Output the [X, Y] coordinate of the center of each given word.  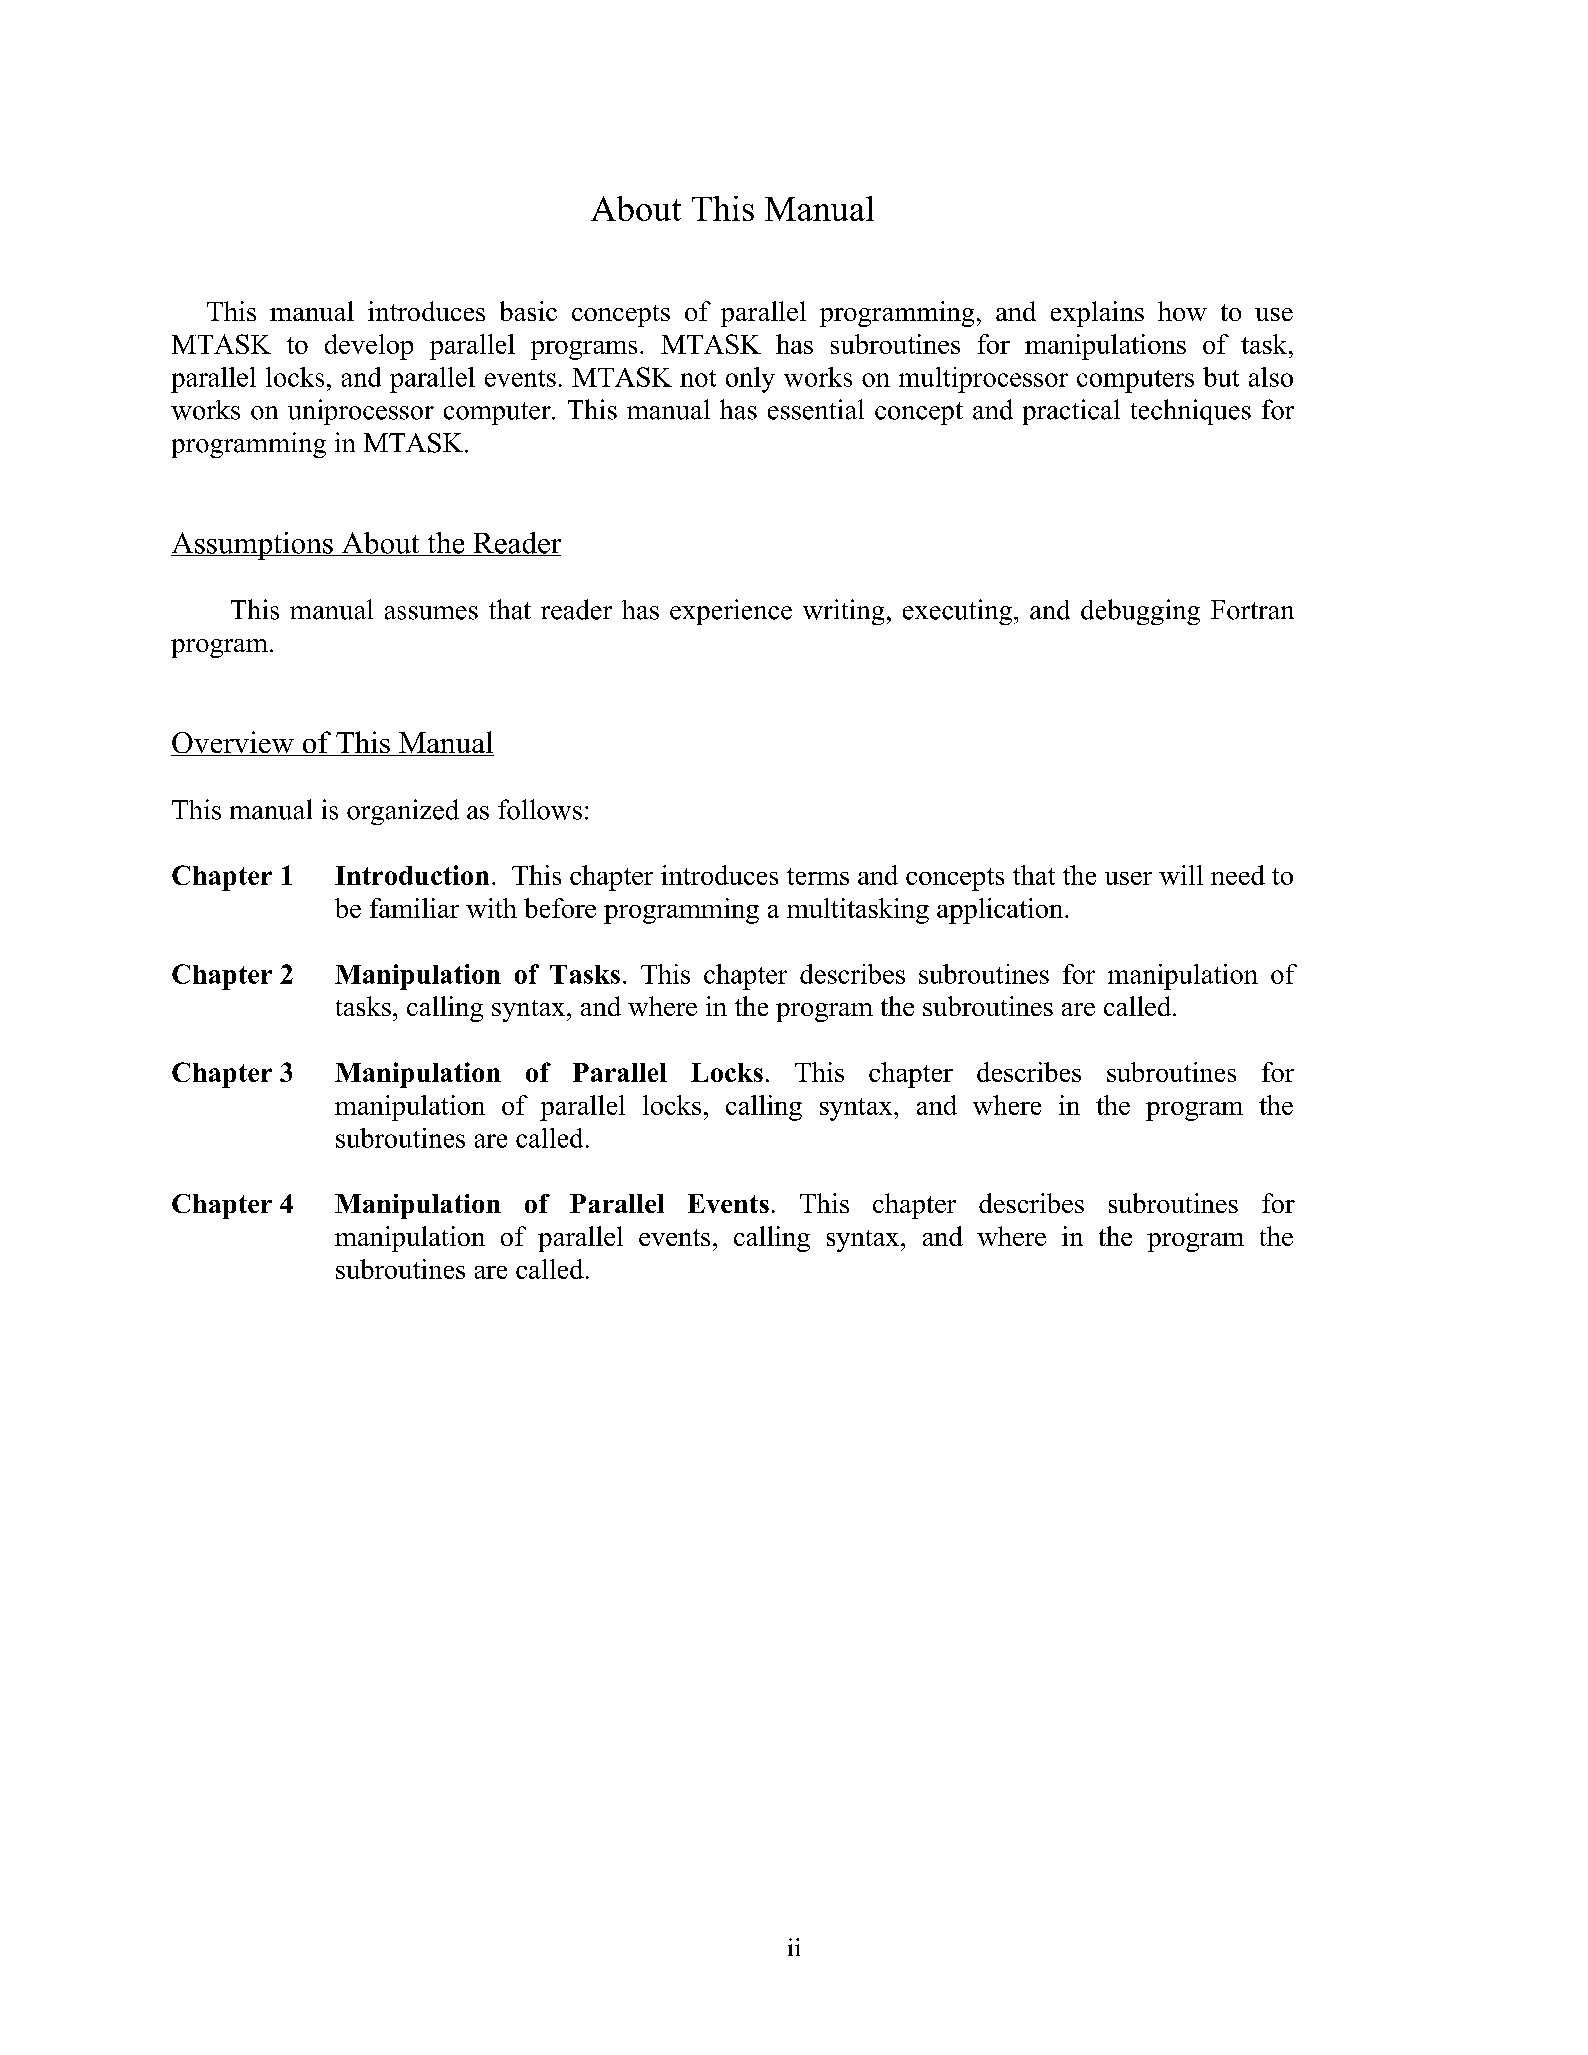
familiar [414, 908]
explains [1097, 314]
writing [843, 612]
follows [540, 809]
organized [403, 812]
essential [816, 409]
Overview [233, 743]
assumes [431, 613]
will [1181, 875]
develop [369, 347]
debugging [1140, 612]
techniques [1191, 412]
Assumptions [253, 546]
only [750, 380]
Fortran [1252, 610]
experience [731, 612]
